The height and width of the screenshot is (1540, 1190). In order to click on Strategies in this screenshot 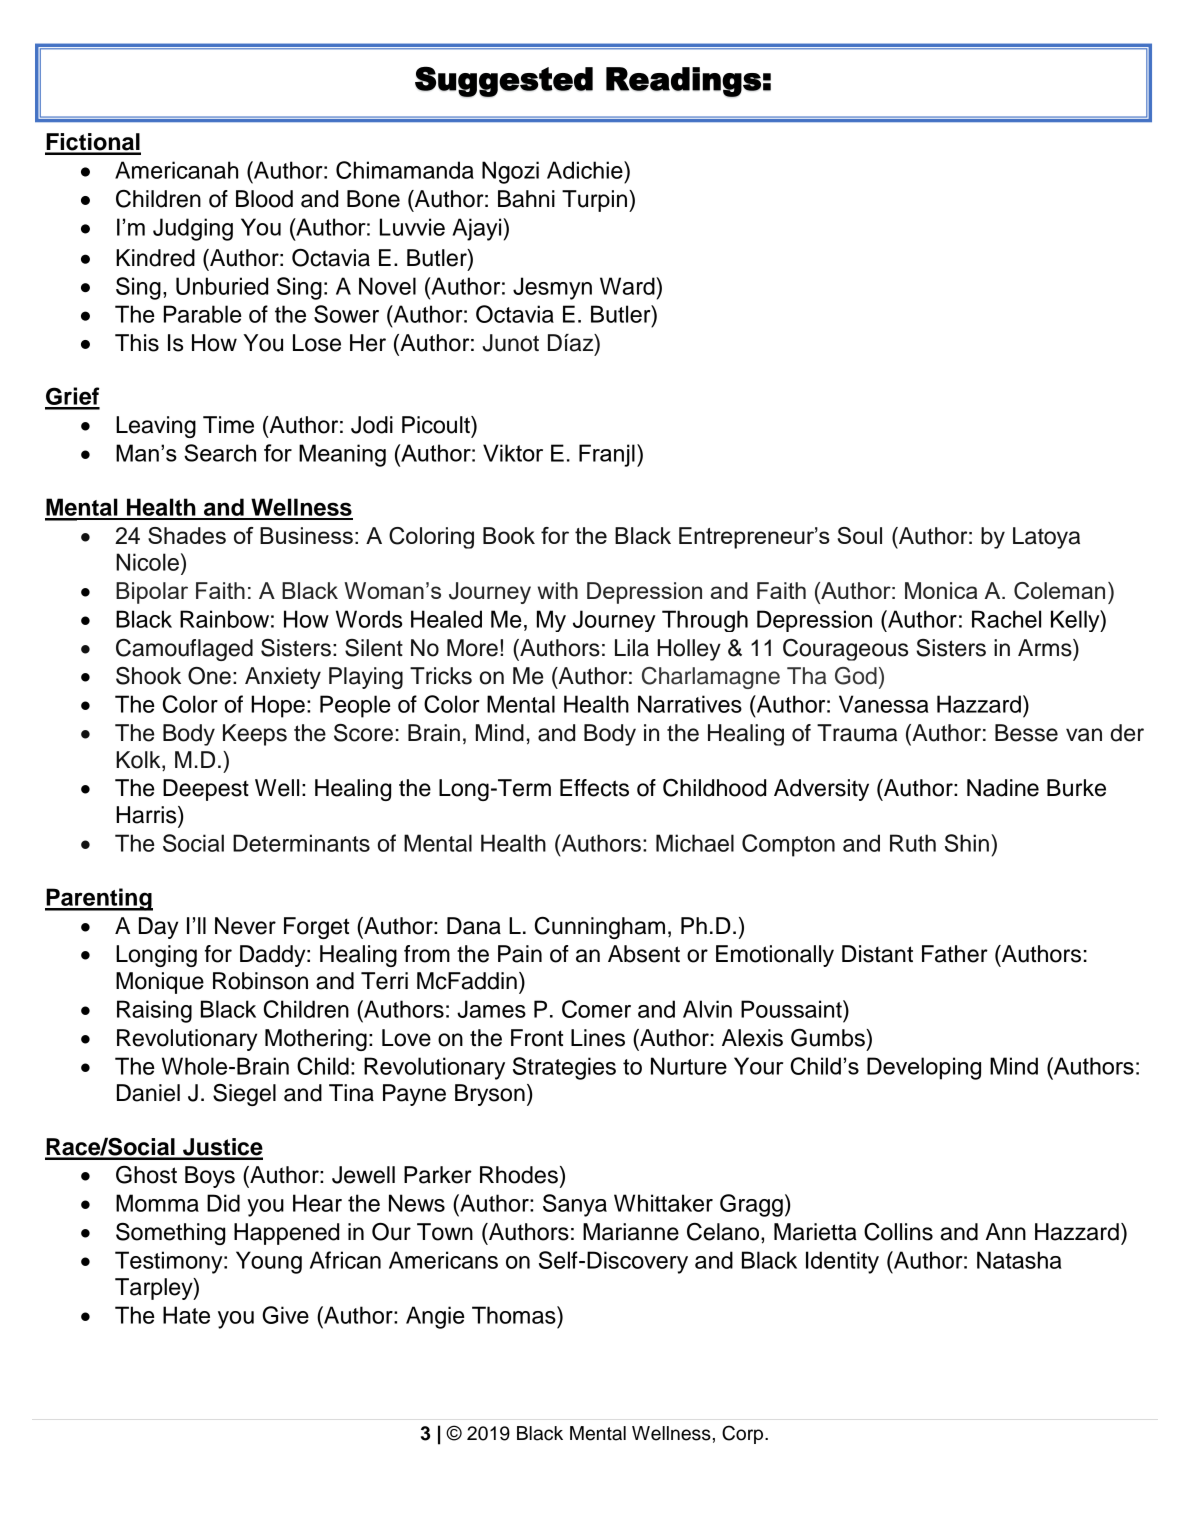, I will do `click(564, 1068)`.
